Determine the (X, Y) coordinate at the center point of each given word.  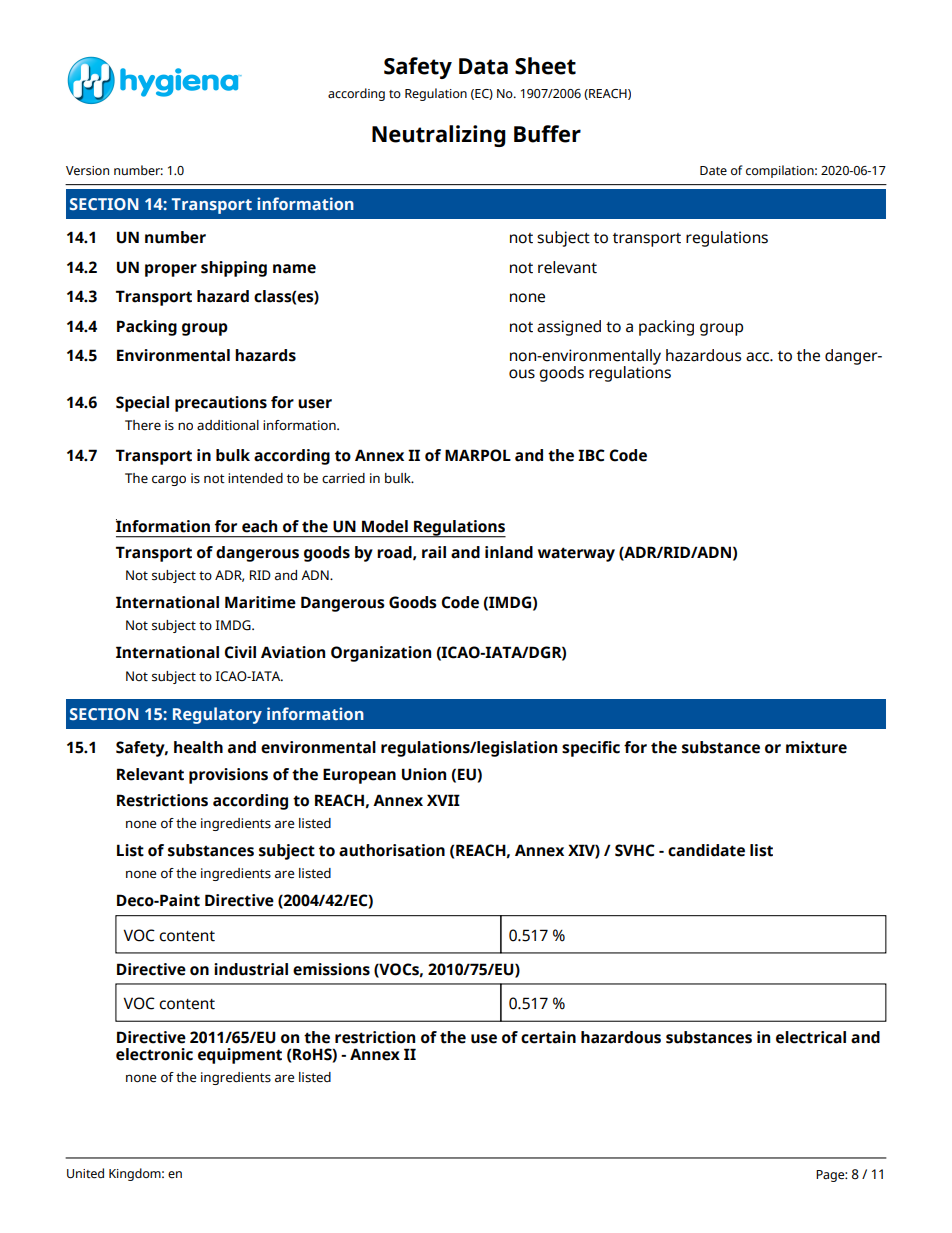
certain (548, 1037)
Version (87, 171)
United (85, 1173)
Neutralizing (439, 136)
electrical (811, 1037)
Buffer (547, 134)
